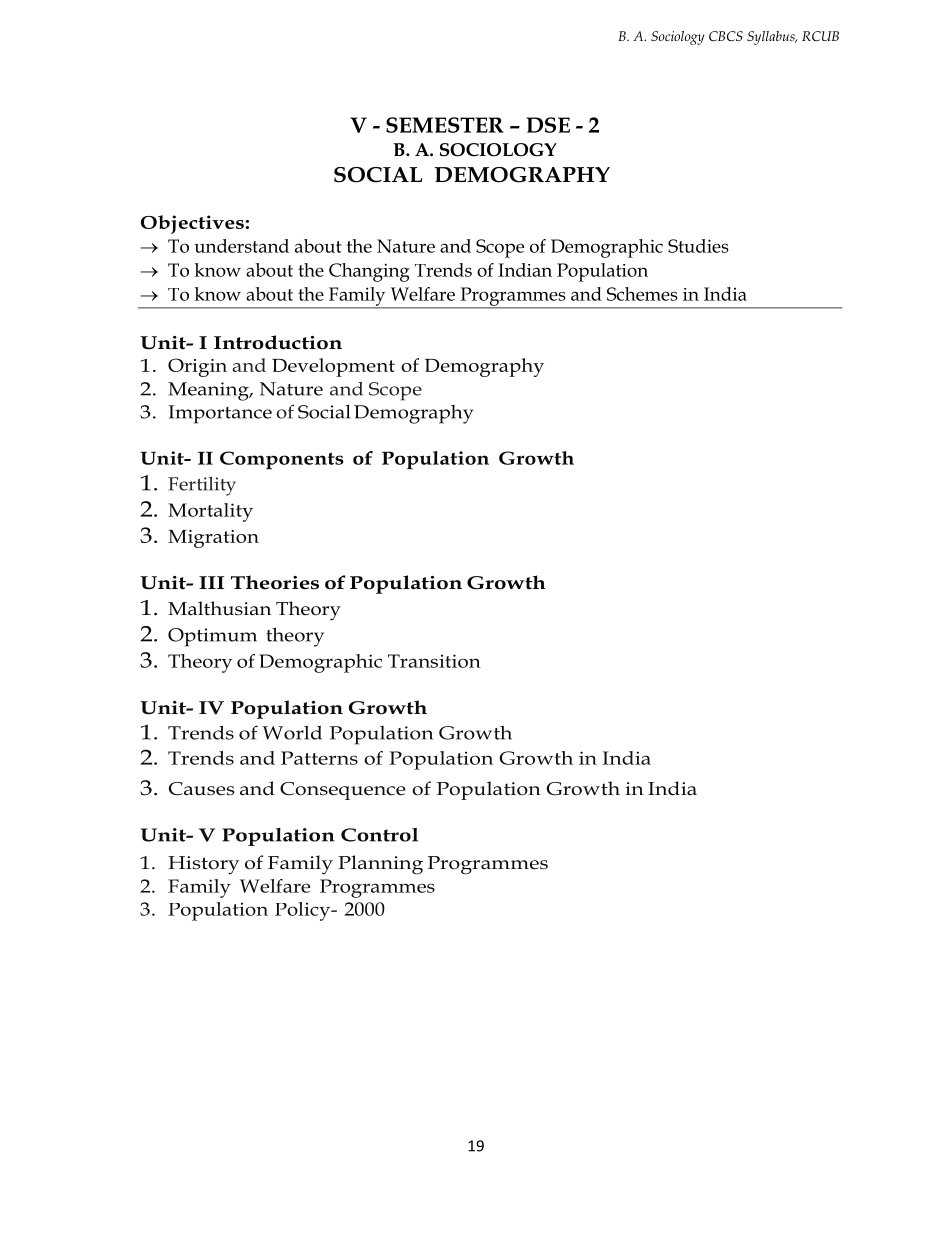 Image resolution: width=952 pixels, height=1233 pixels. Describe the element at coordinates (333, 367) in the screenshot. I see `Development` at that location.
